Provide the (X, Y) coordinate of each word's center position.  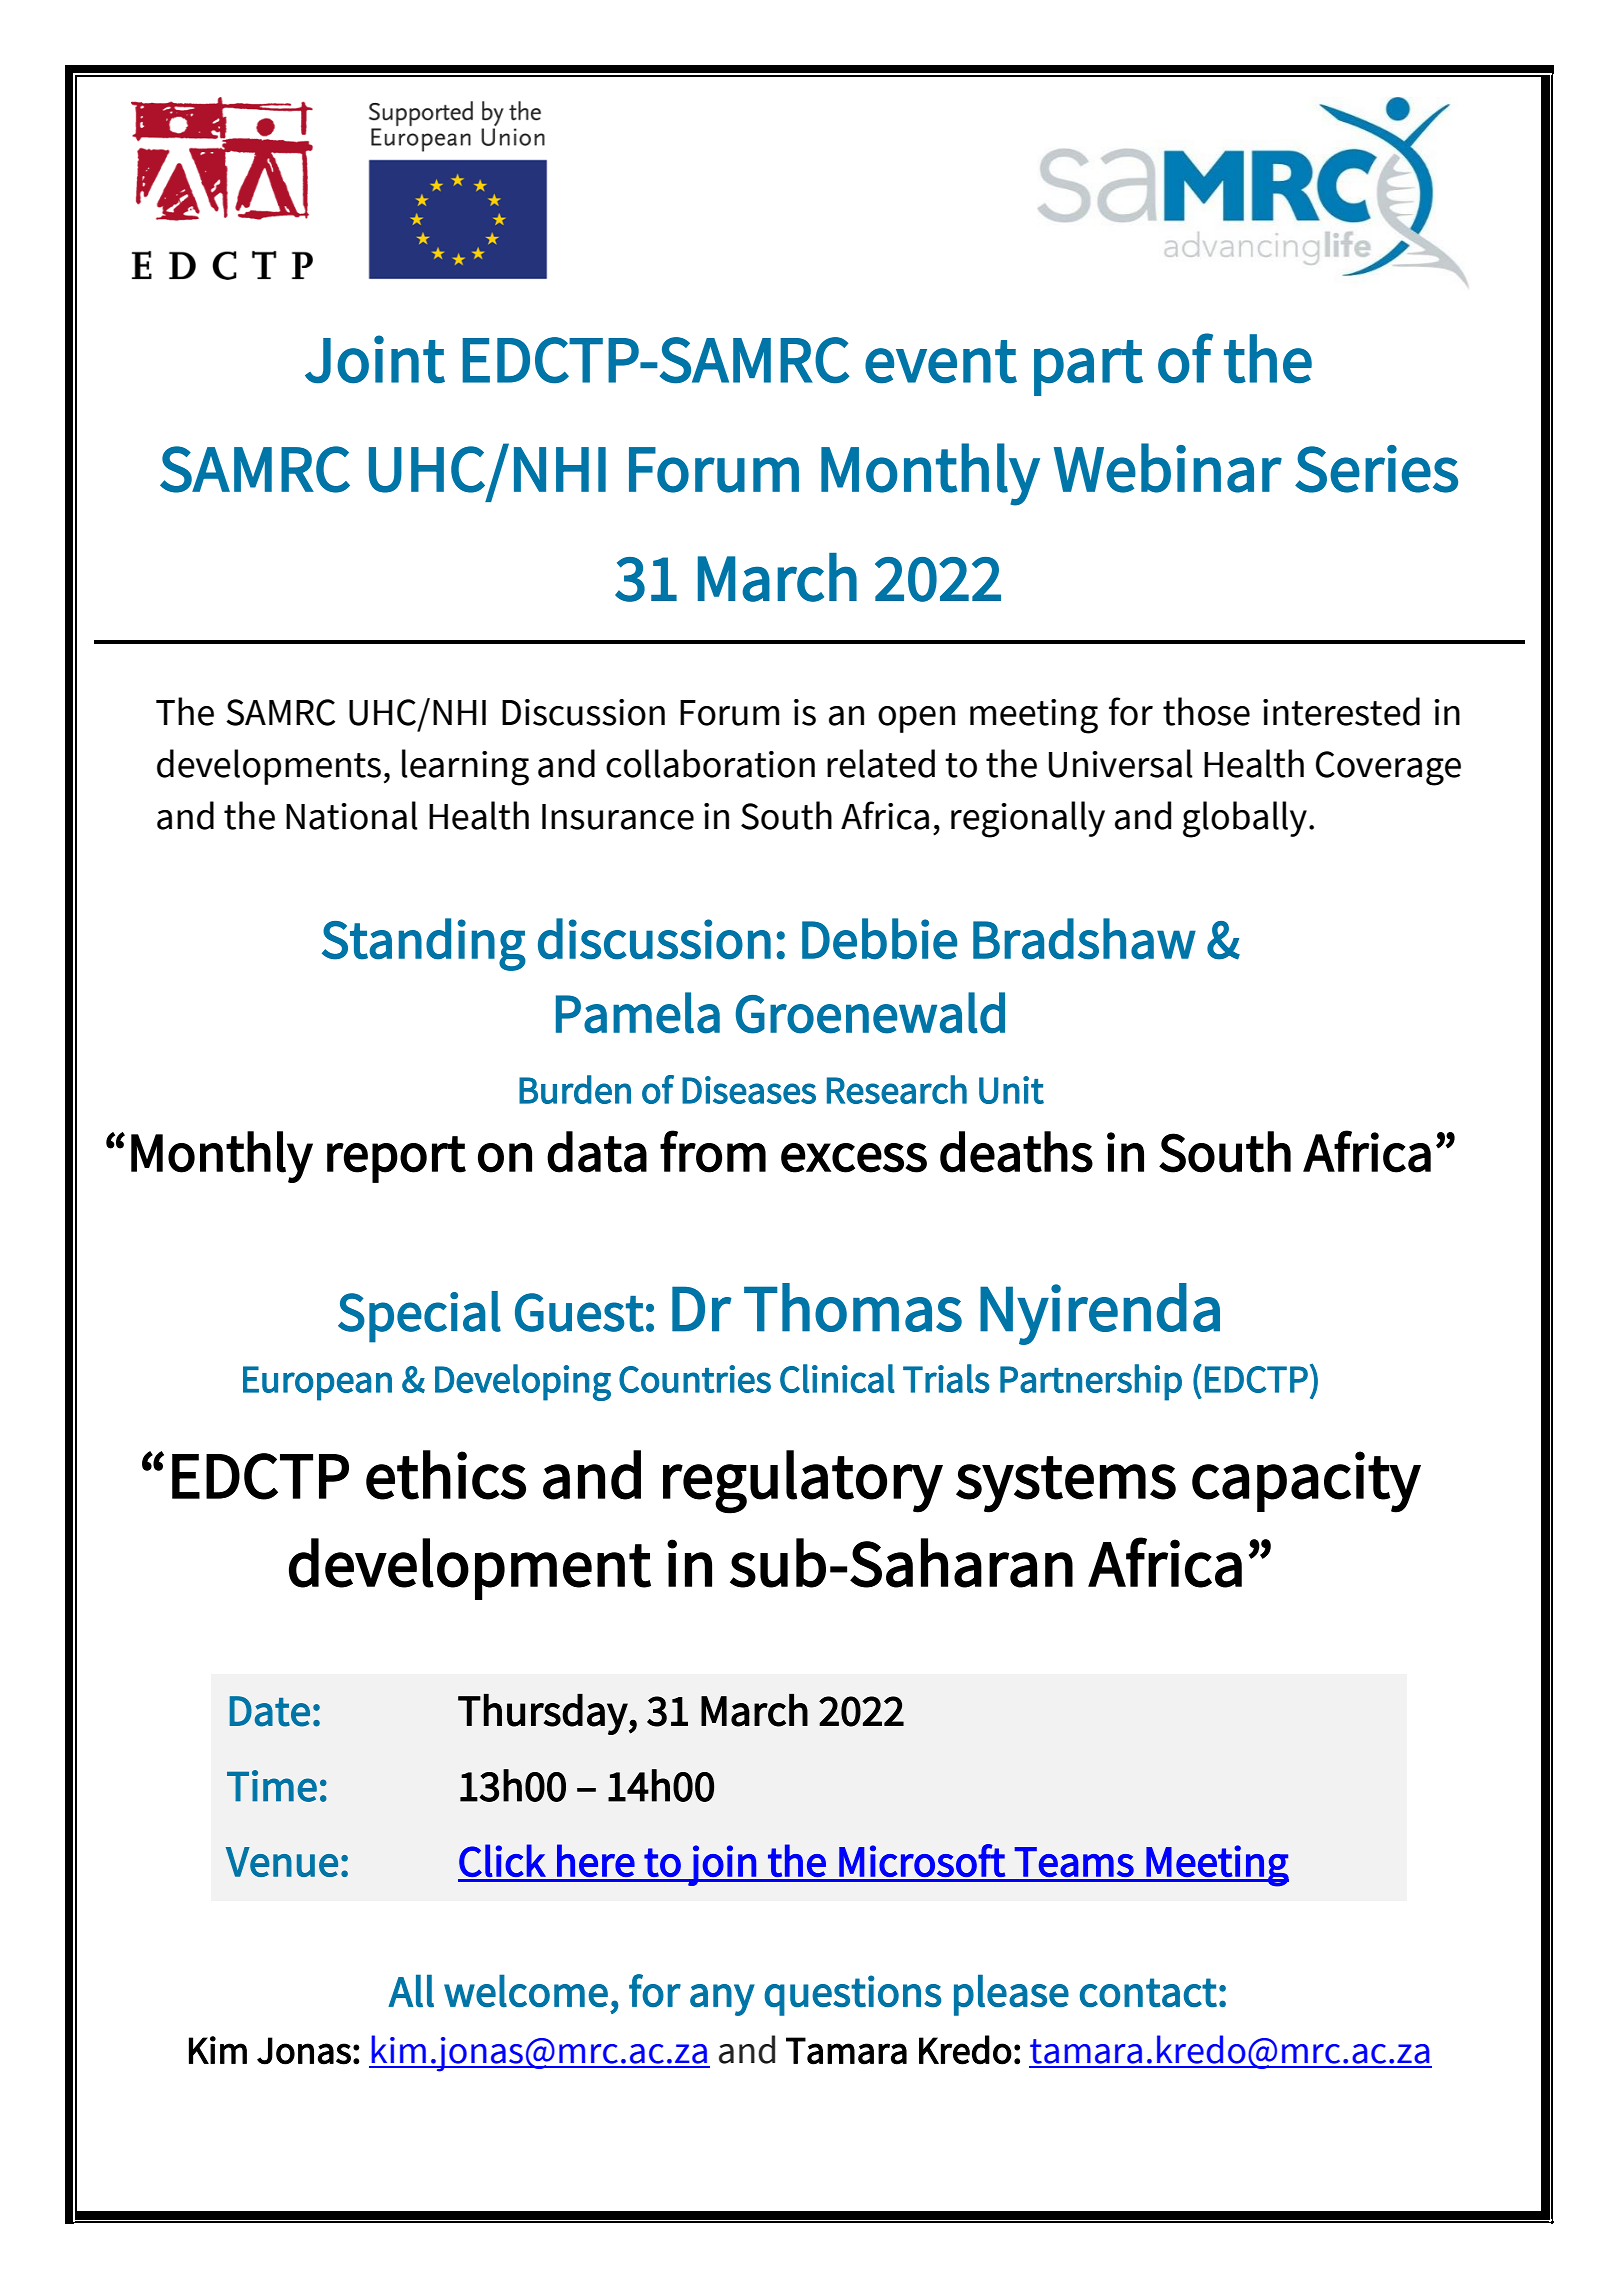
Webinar (1168, 468)
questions (852, 1995)
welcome (526, 1991)
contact (1148, 1993)
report (396, 1159)
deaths (1016, 1152)
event (941, 362)
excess (854, 1158)
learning (465, 767)
